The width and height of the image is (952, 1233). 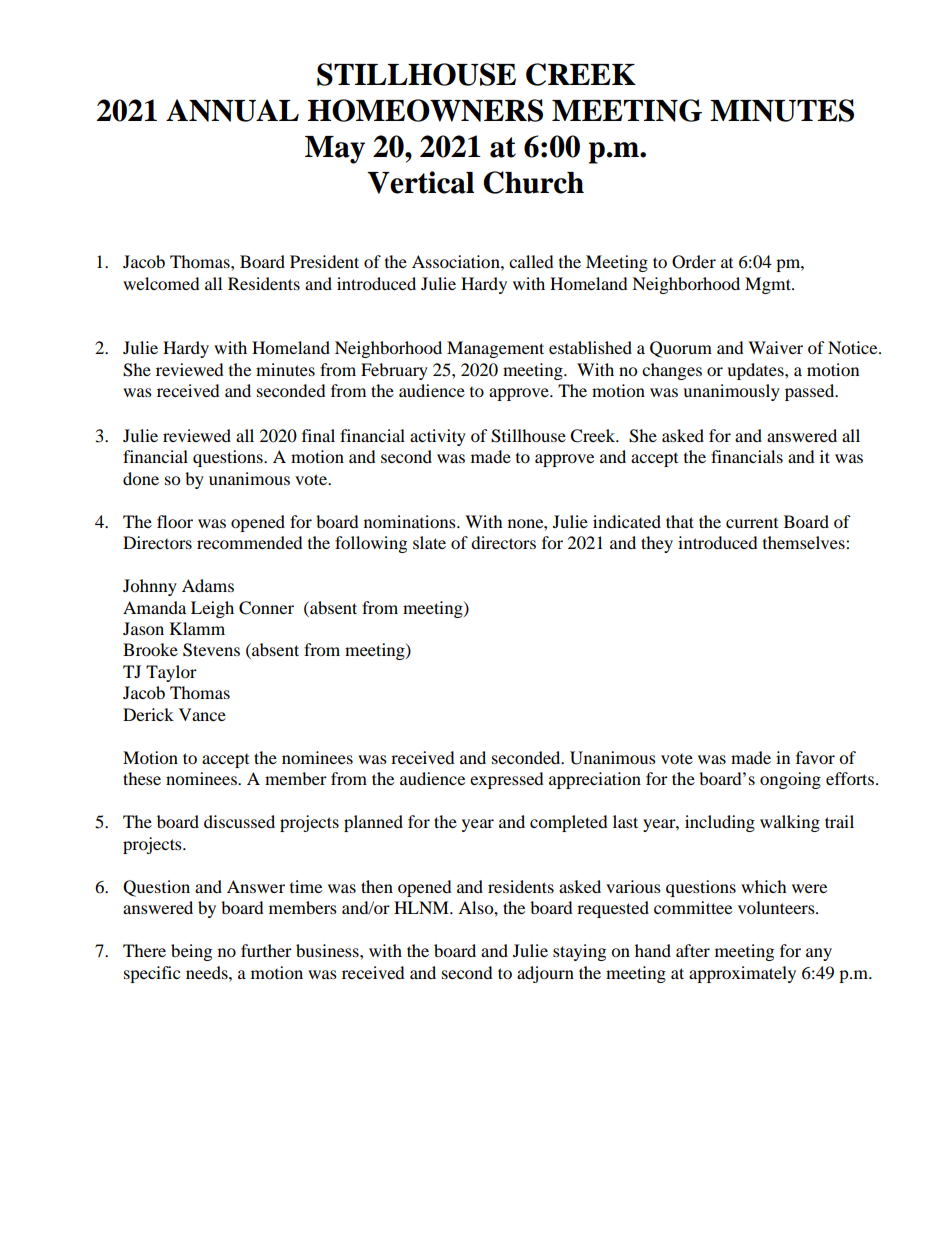 I want to click on recommended, so click(x=250, y=542).
